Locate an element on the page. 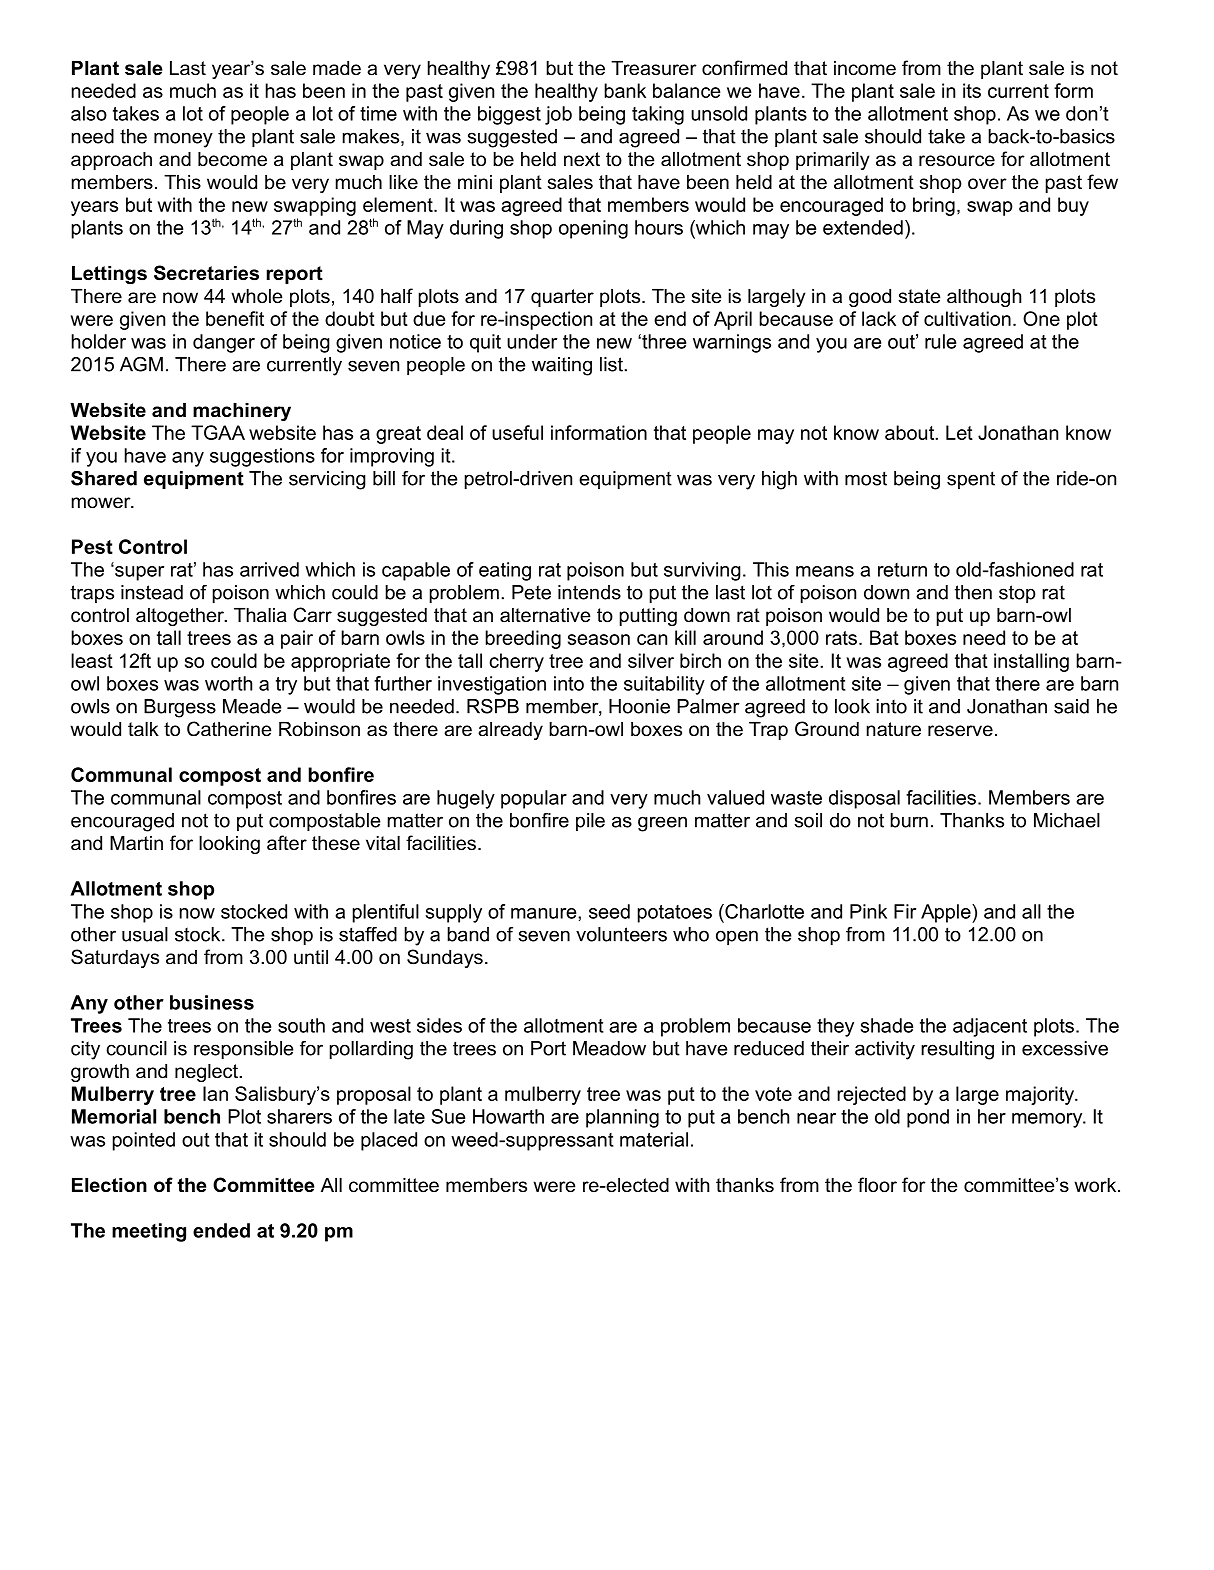 The width and height of the document is (1214, 1570). meeting is located at coordinates (149, 1232).
